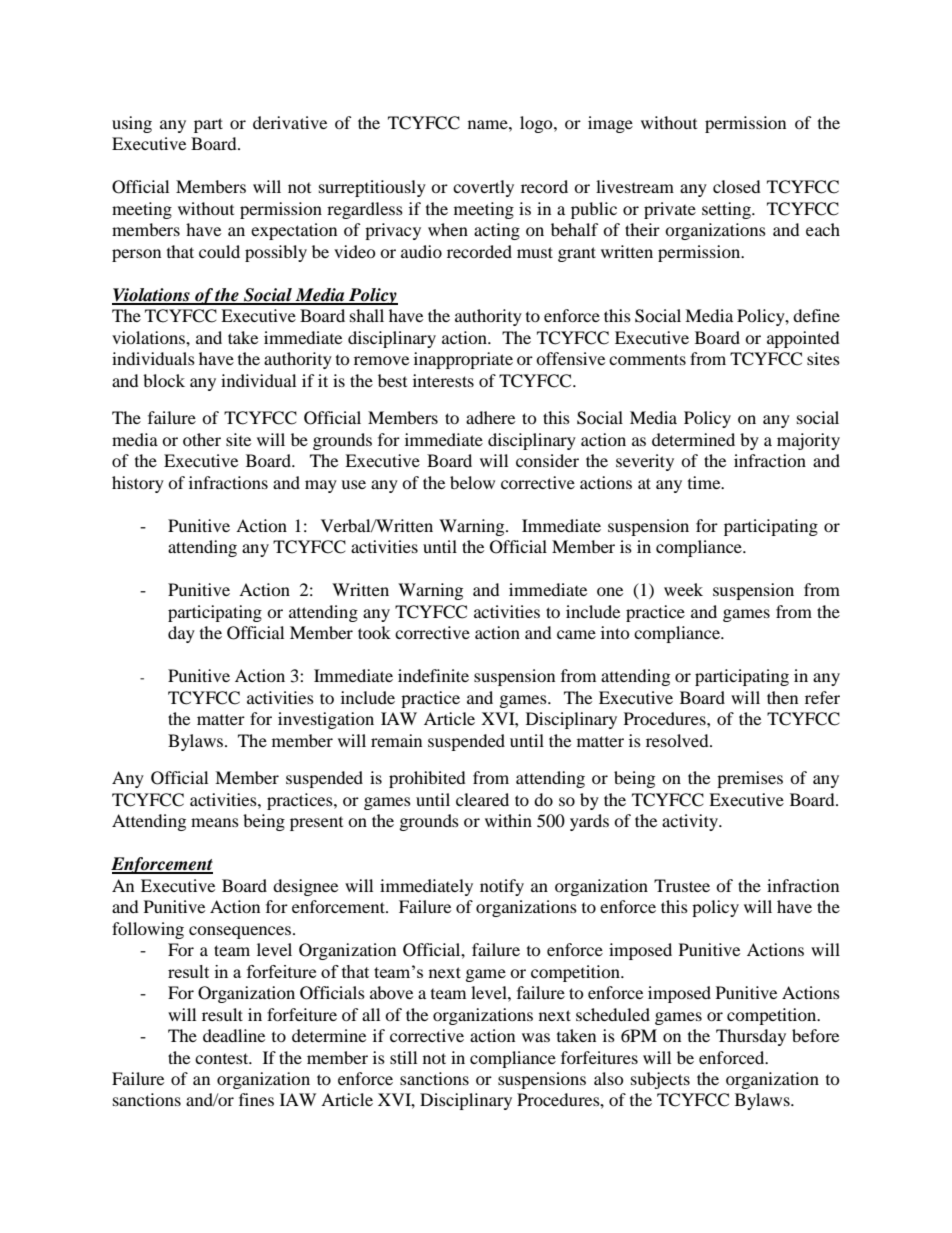  What do you see at coordinates (290, 122) in the page?
I see `derivative` at bounding box center [290, 122].
